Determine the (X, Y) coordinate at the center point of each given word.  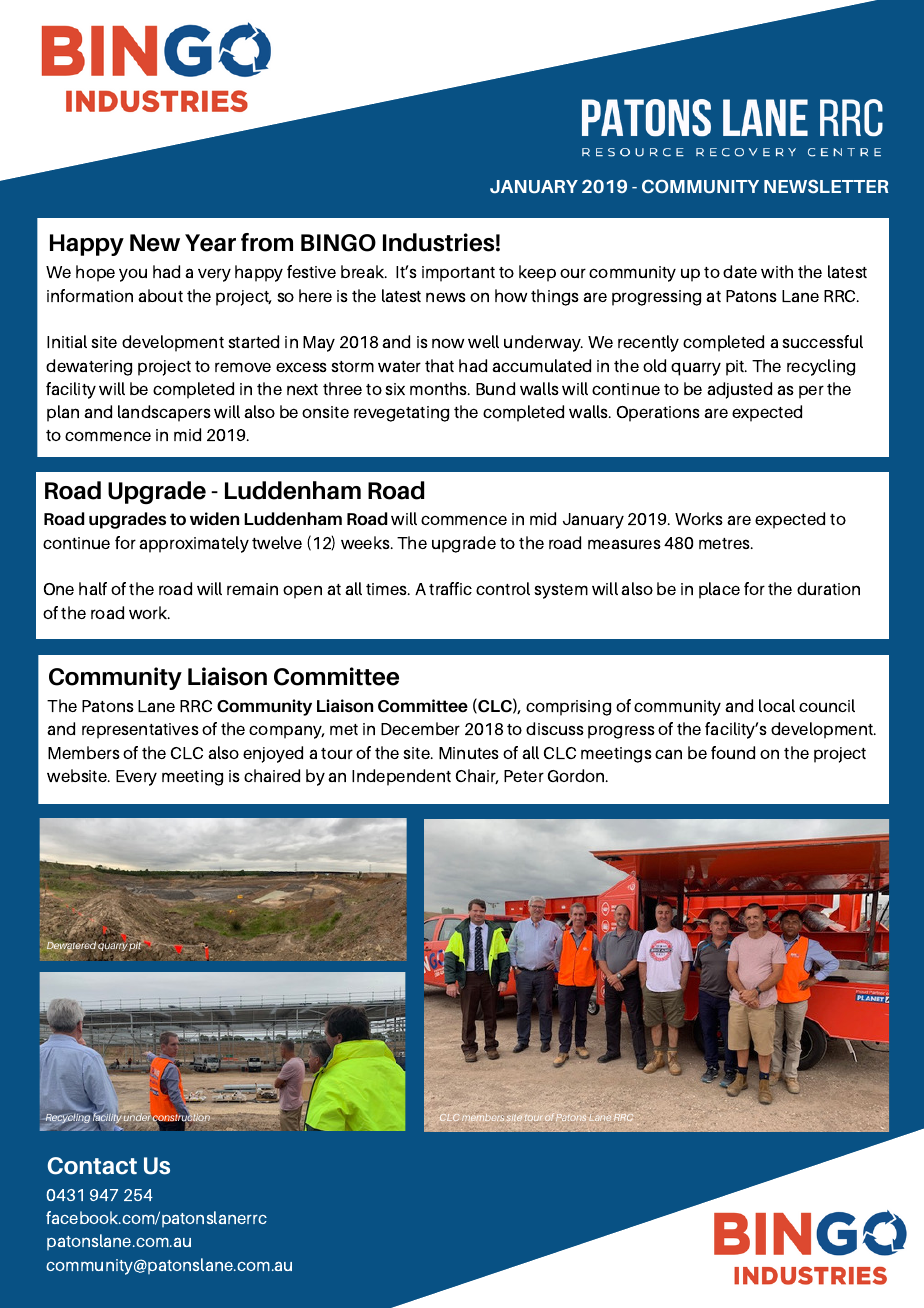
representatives (140, 731)
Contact (92, 1166)
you (133, 275)
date (740, 271)
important (458, 274)
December (420, 728)
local (777, 705)
